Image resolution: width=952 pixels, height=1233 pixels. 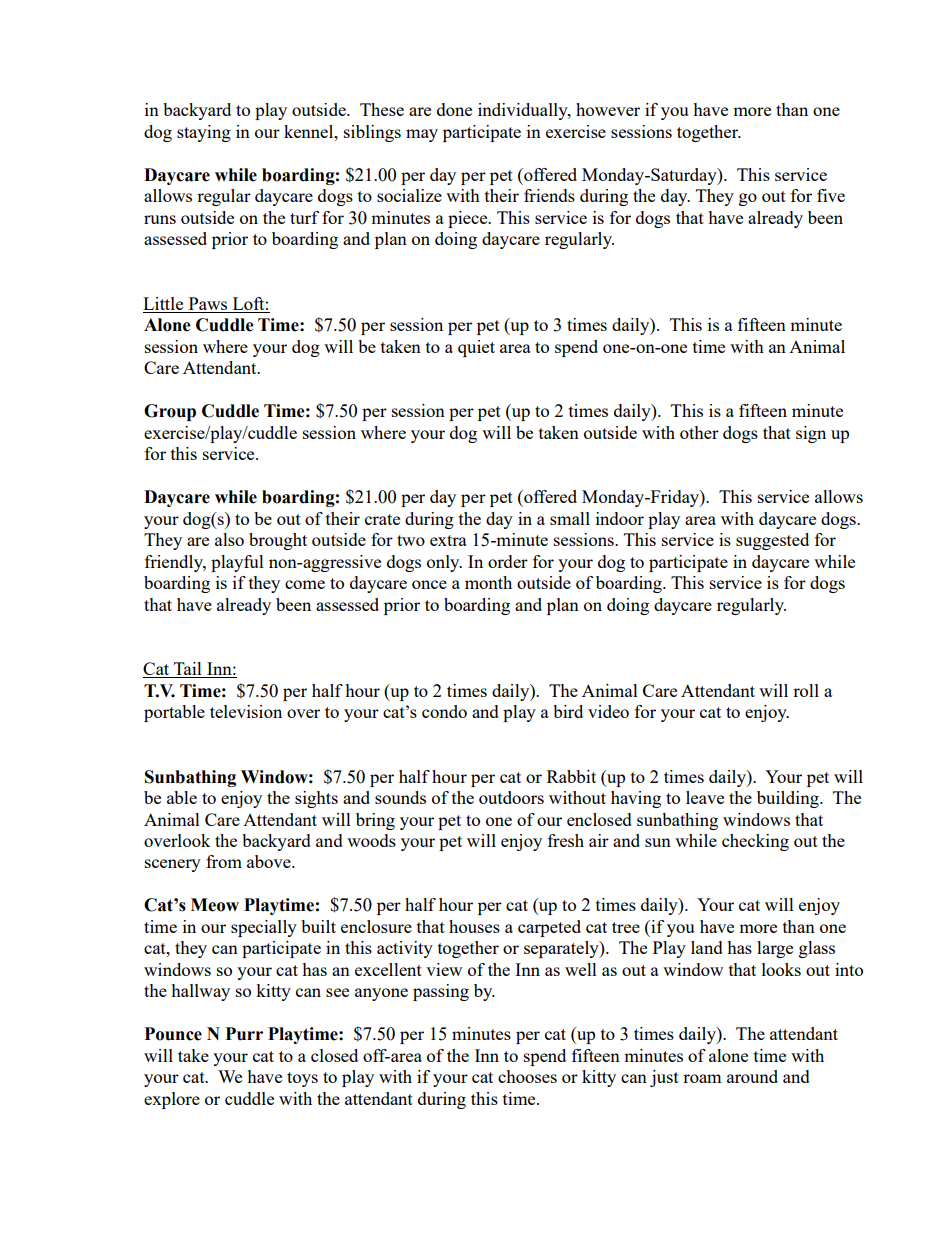 I want to click on five, so click(x=831, y=195).
